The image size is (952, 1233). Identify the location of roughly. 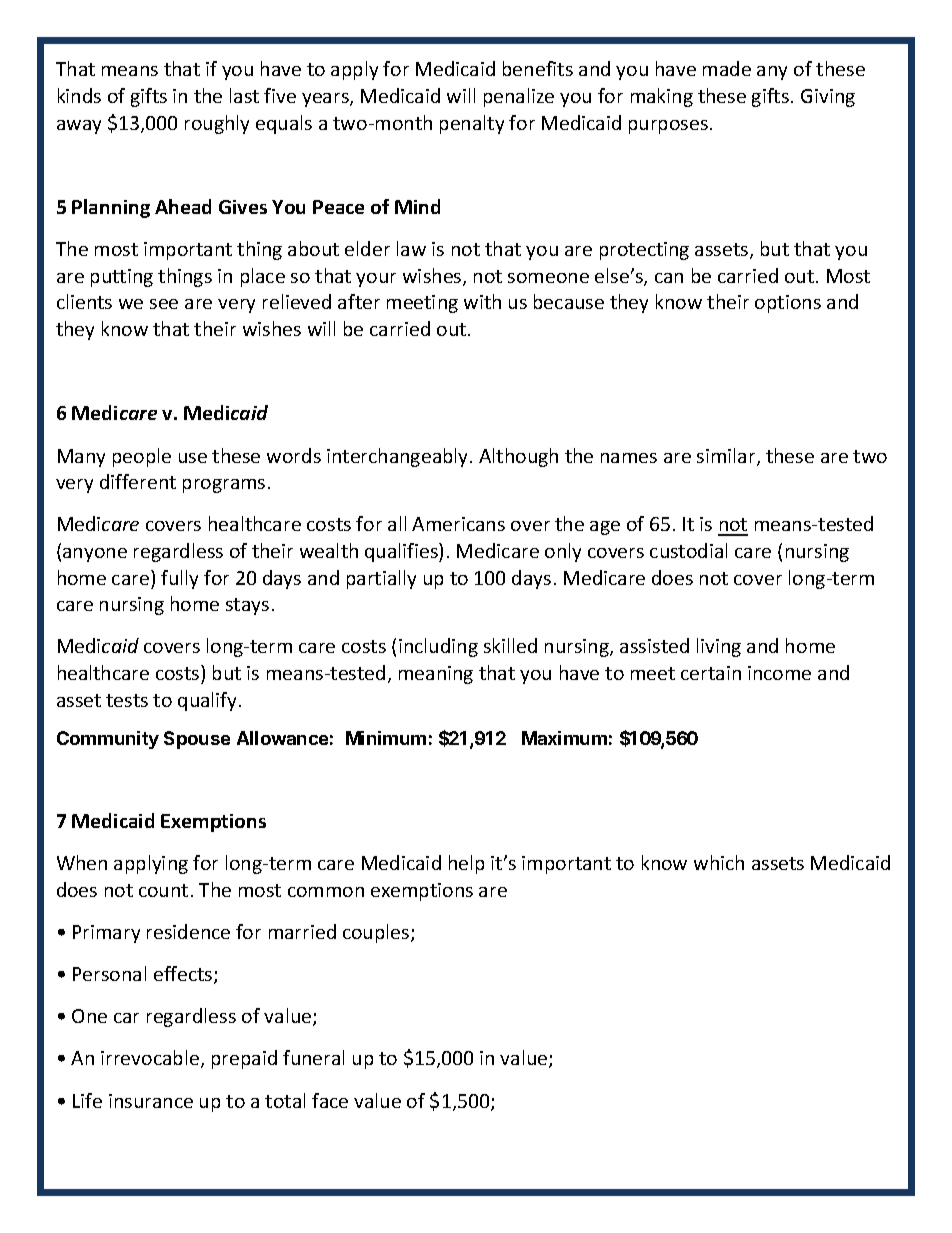
(217, 124).
